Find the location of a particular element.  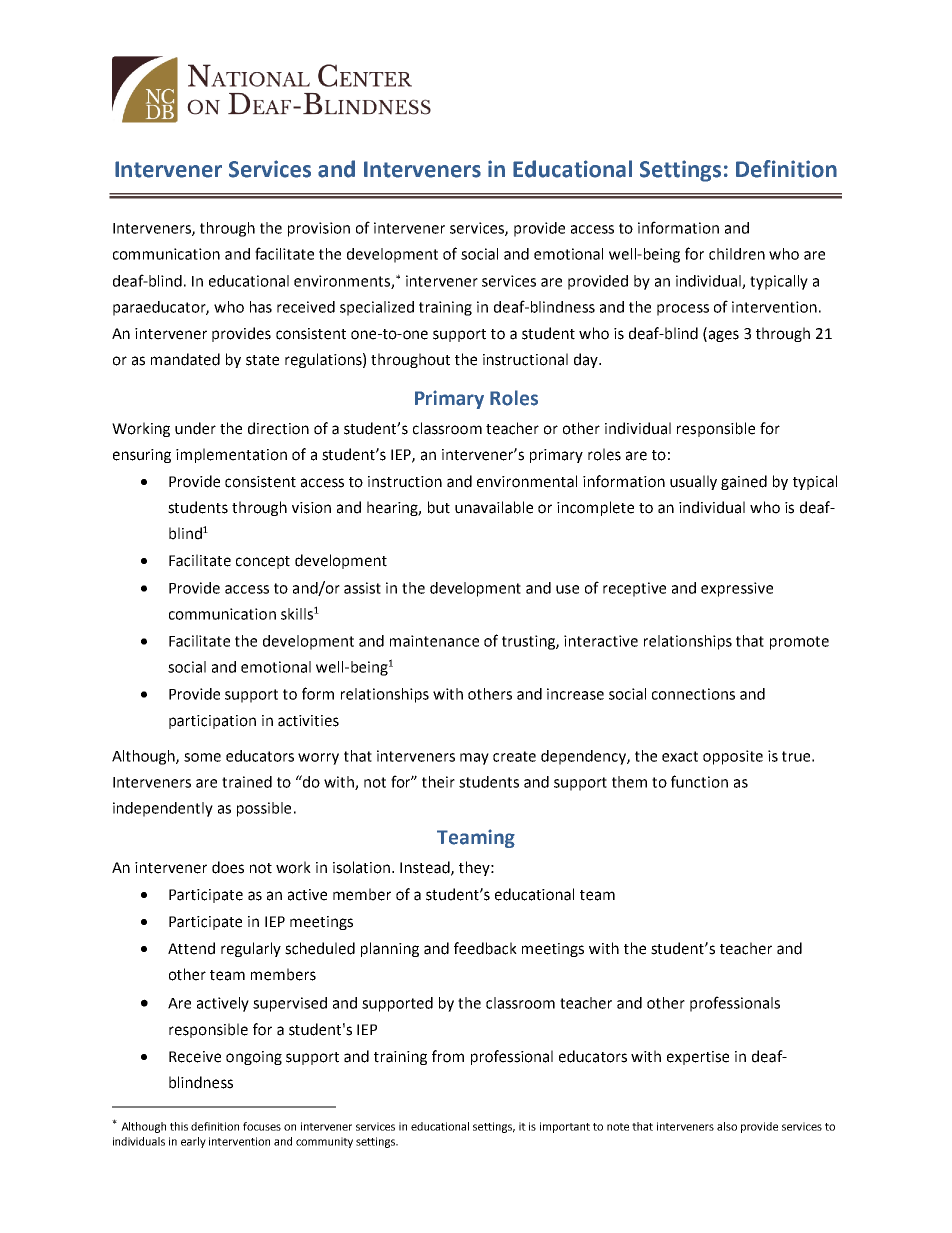

may is located at coordinates (474, 759).
